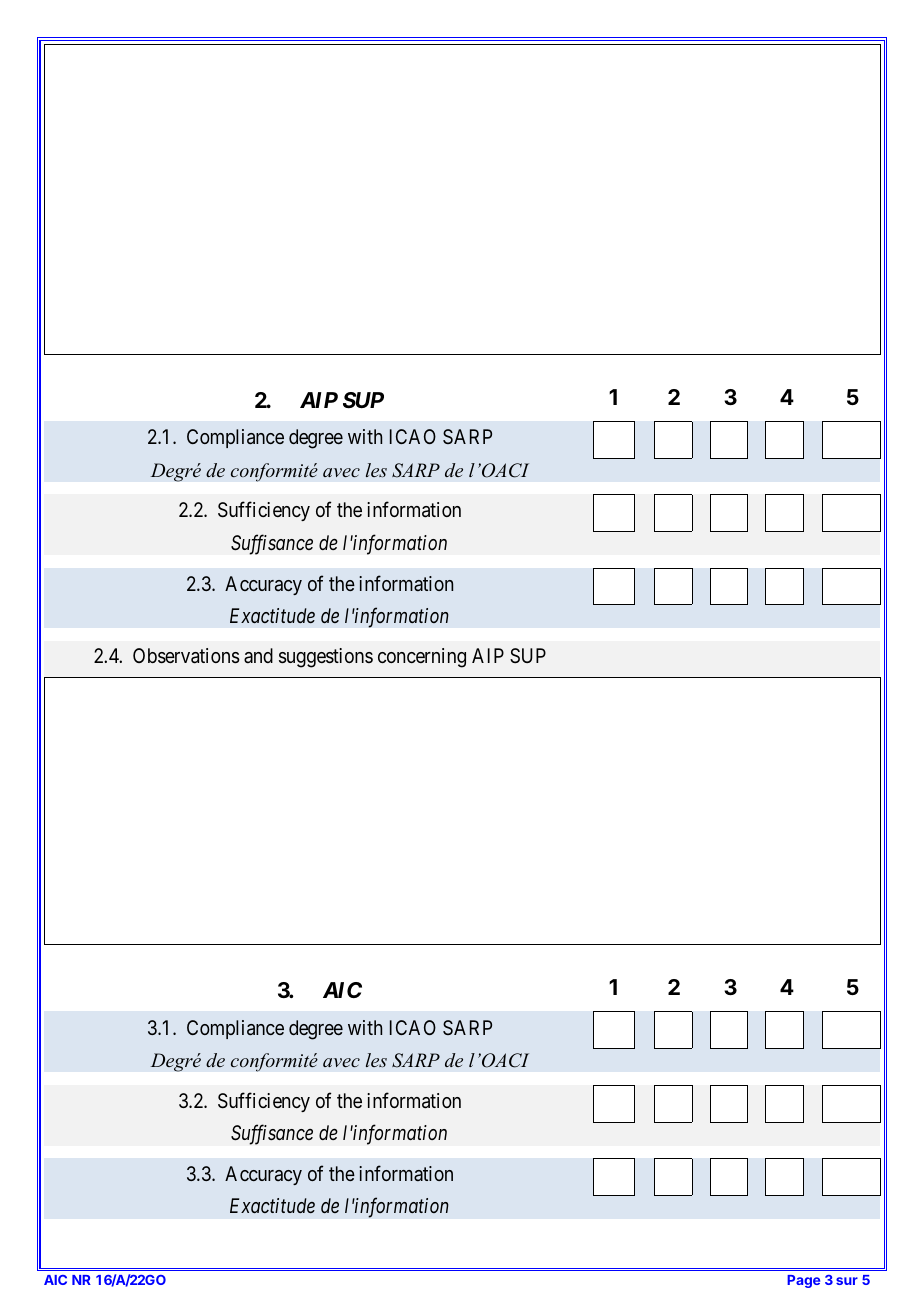  Describe the element at coordinates (258, 655) in the page. I see `and` at that location.
